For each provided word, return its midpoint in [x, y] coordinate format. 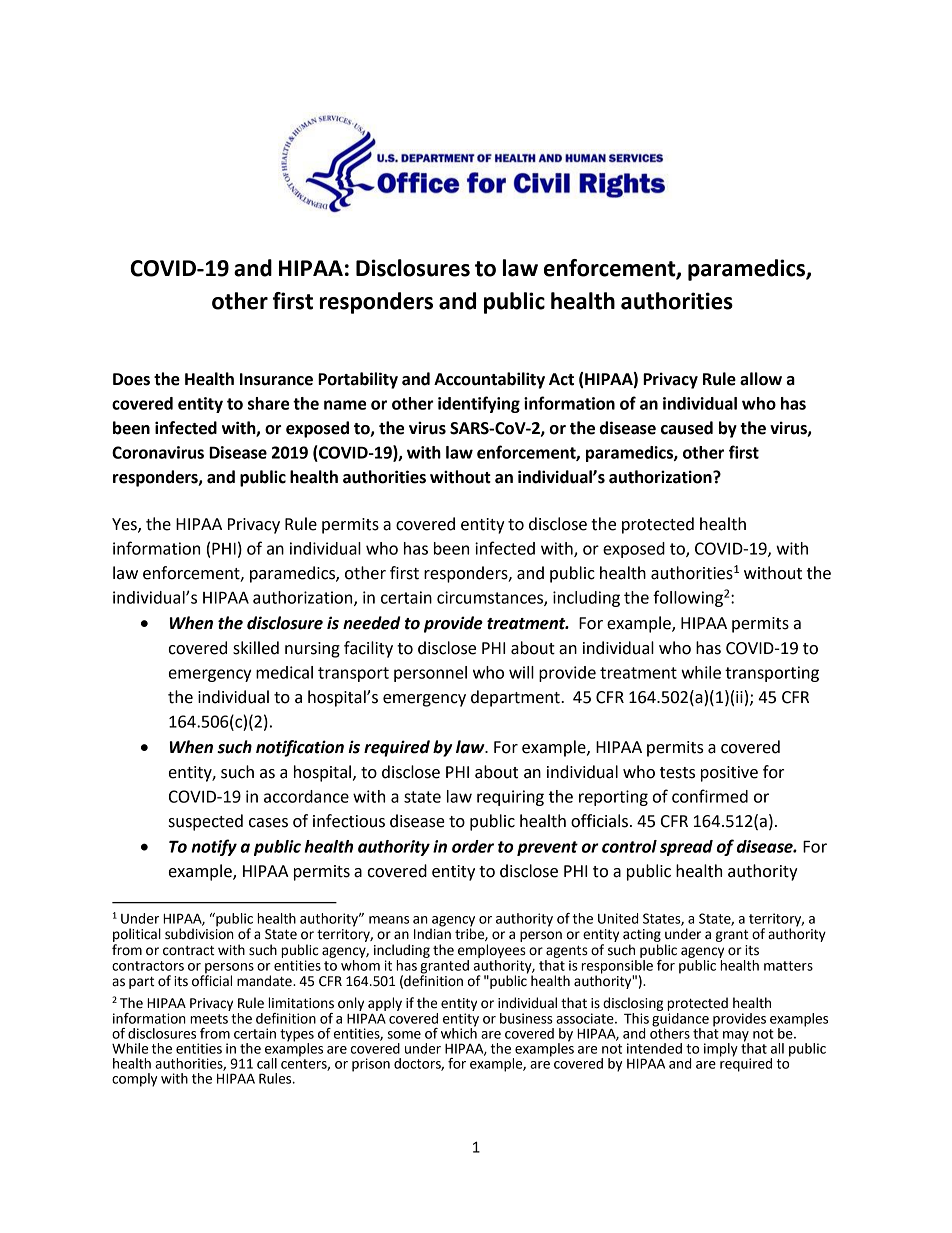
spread [686, 848]
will [521, 672]
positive [729, 774]
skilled [256, 648]
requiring [510, 798]
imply [721, 1050]
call [267, 1063]
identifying [479, 404]
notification [300, 748]
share [268, 403]
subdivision [199, 933]
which [459, 1032]
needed [372, 623]
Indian [432, 933]
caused [687, 428]
